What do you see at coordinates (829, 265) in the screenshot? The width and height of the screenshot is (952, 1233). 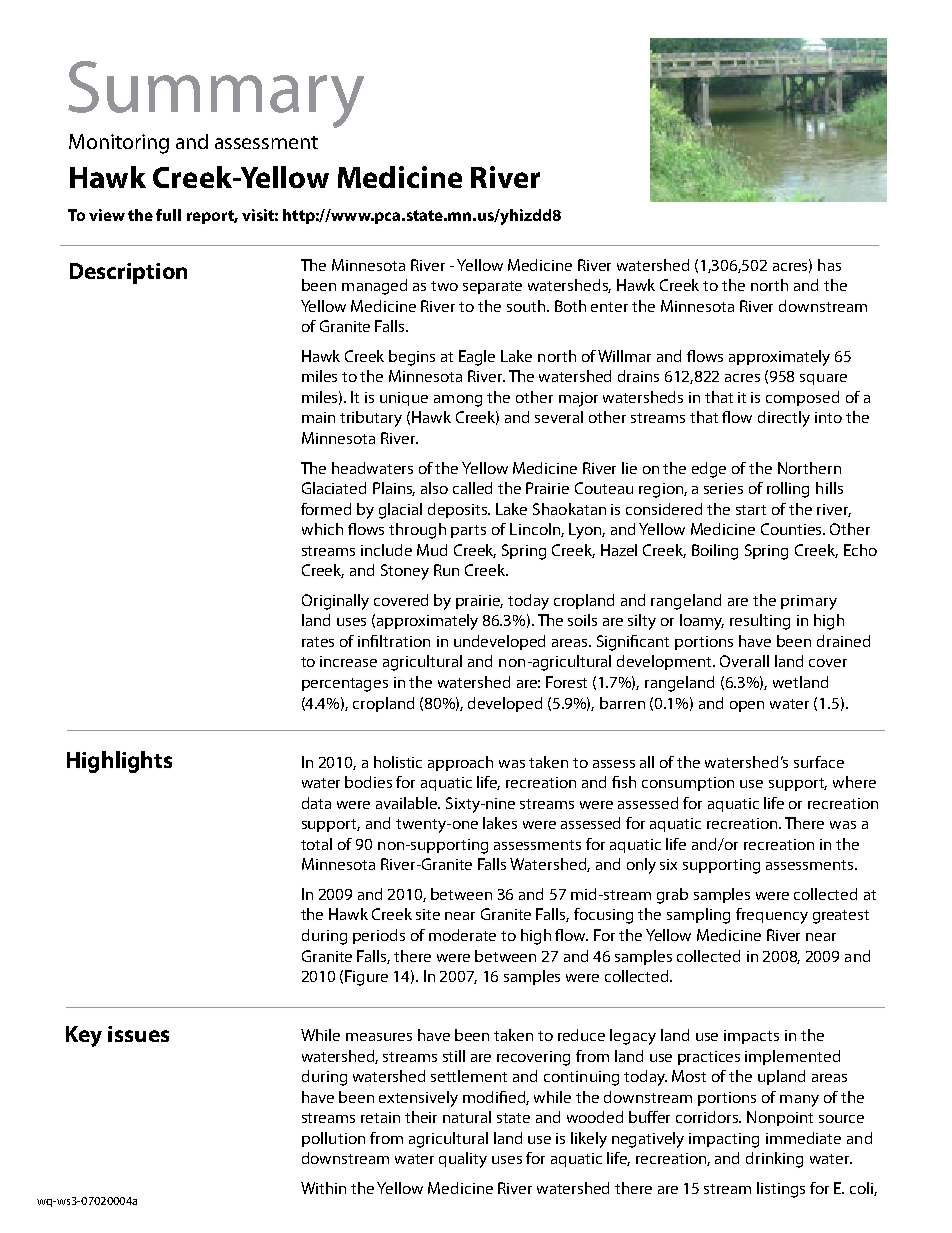 I see `has` at bounding box center [829, 265].
